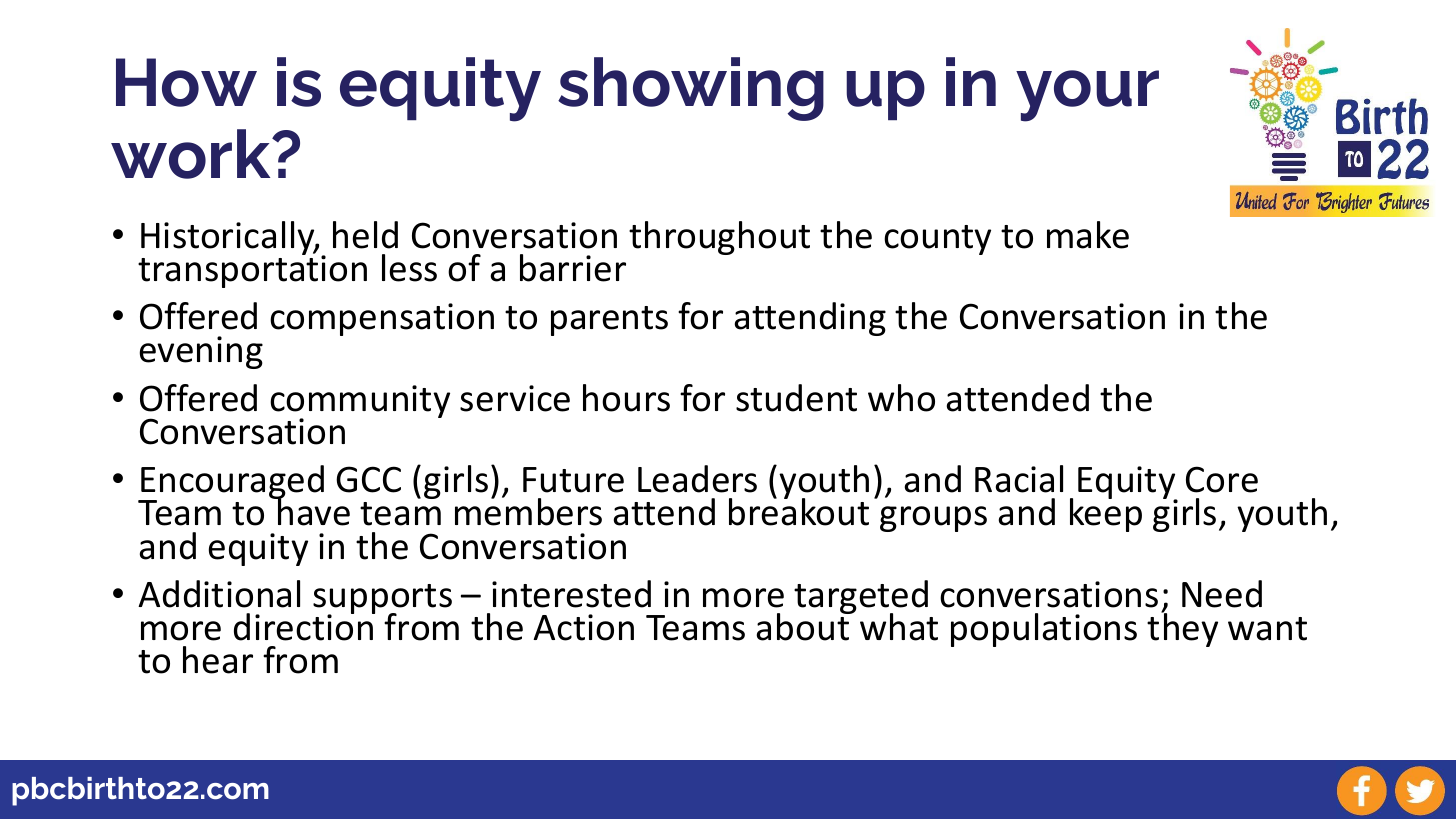 The width and height of the screenshot is (1456, 819). Describe the element at coordinates (1087, 96) in the screenshot. I see `your` at that location.
